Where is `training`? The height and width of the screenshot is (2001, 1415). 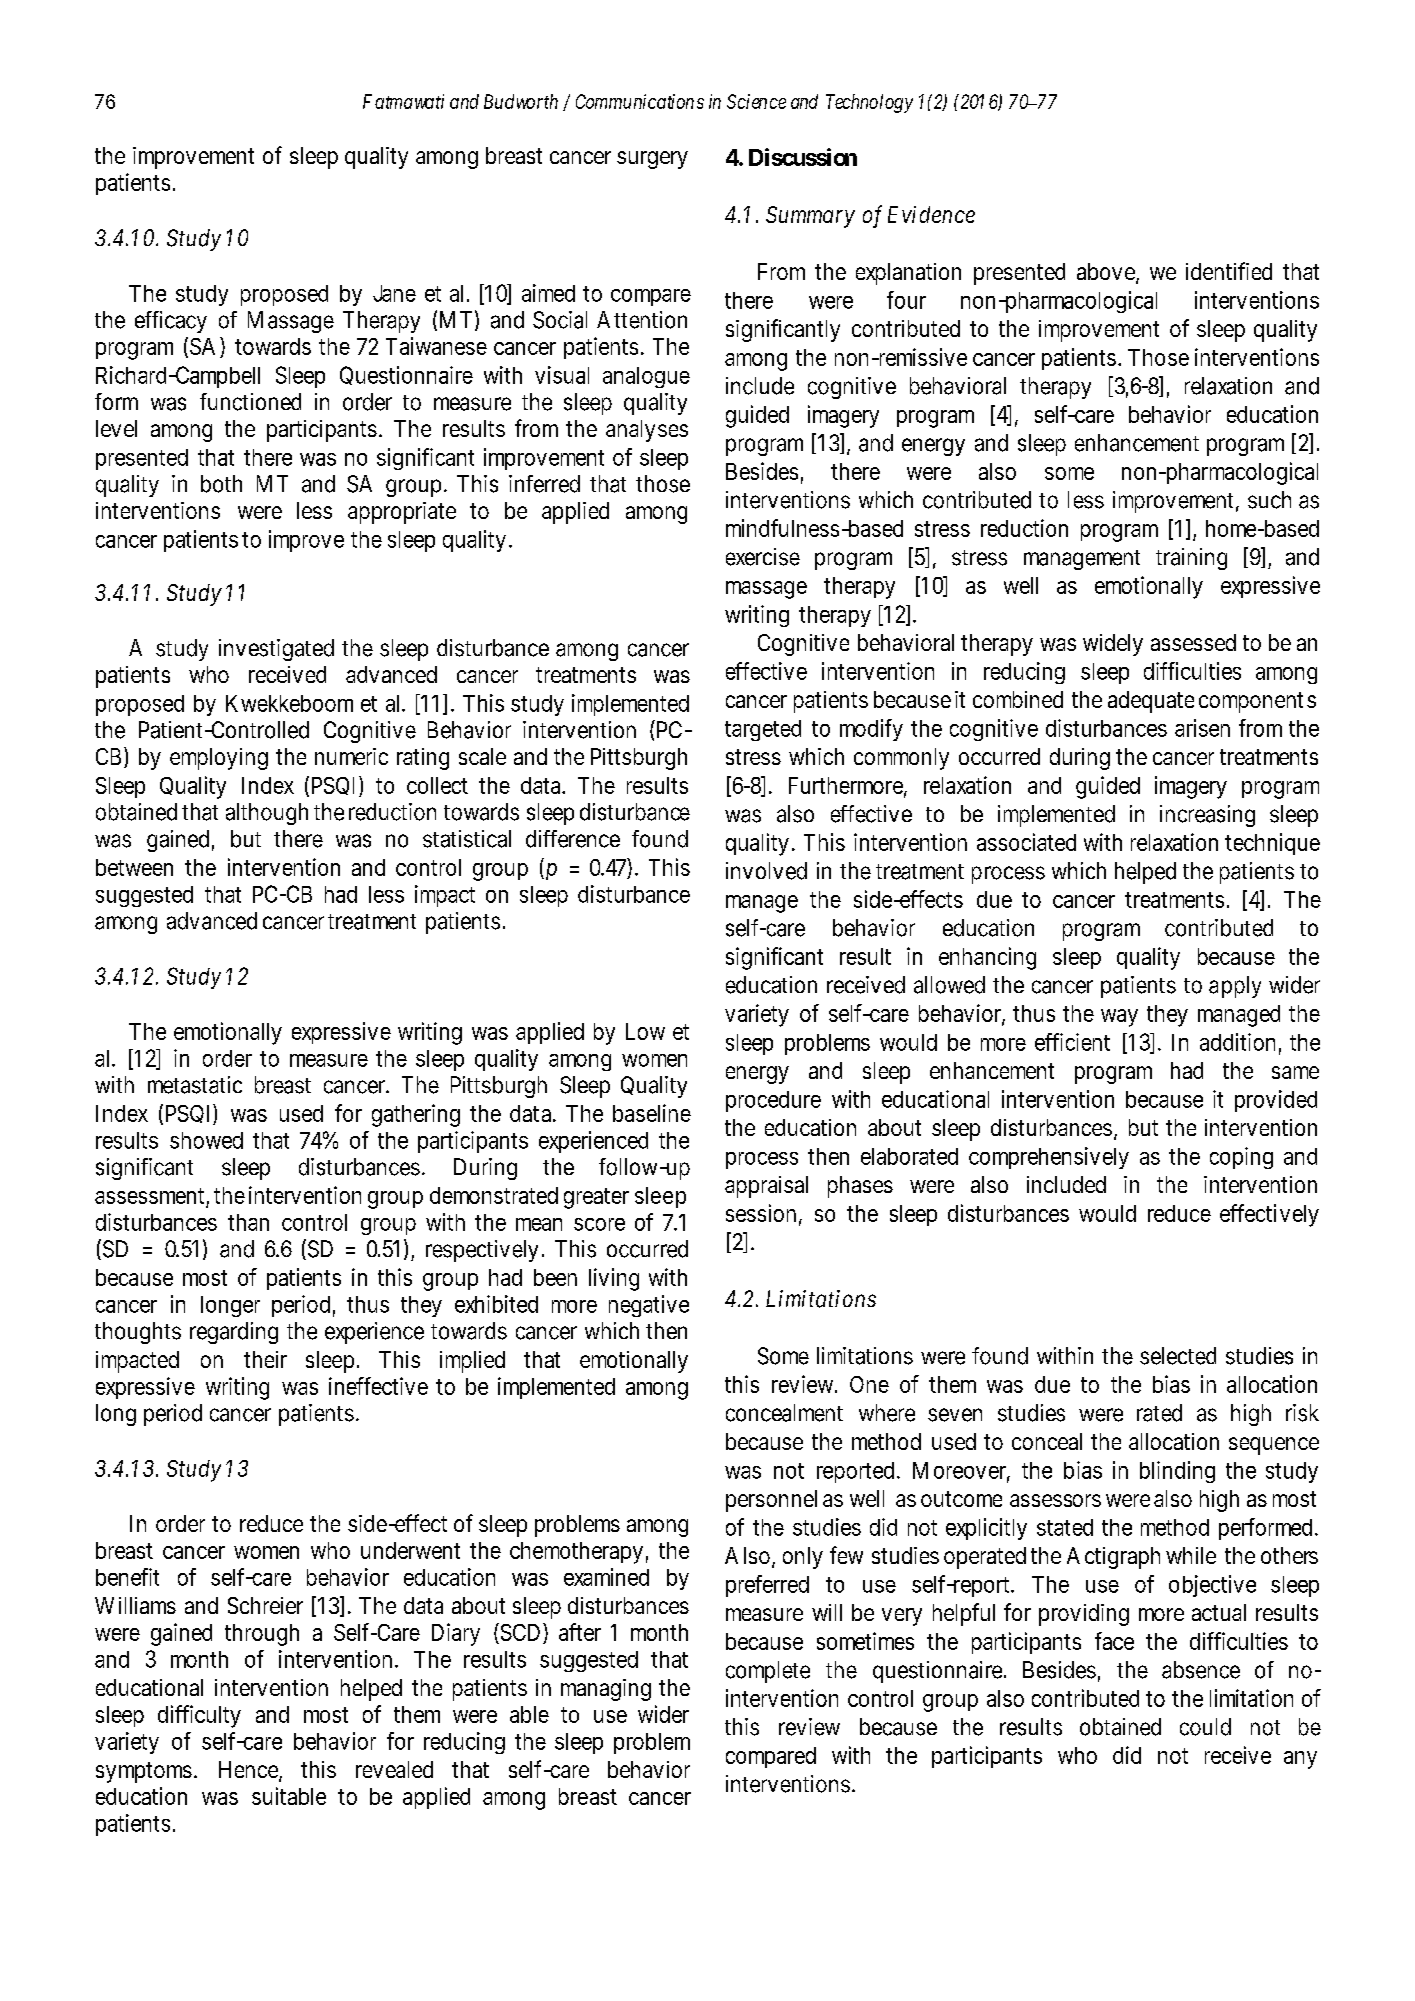
training is located at coordinates (1191, 559).
